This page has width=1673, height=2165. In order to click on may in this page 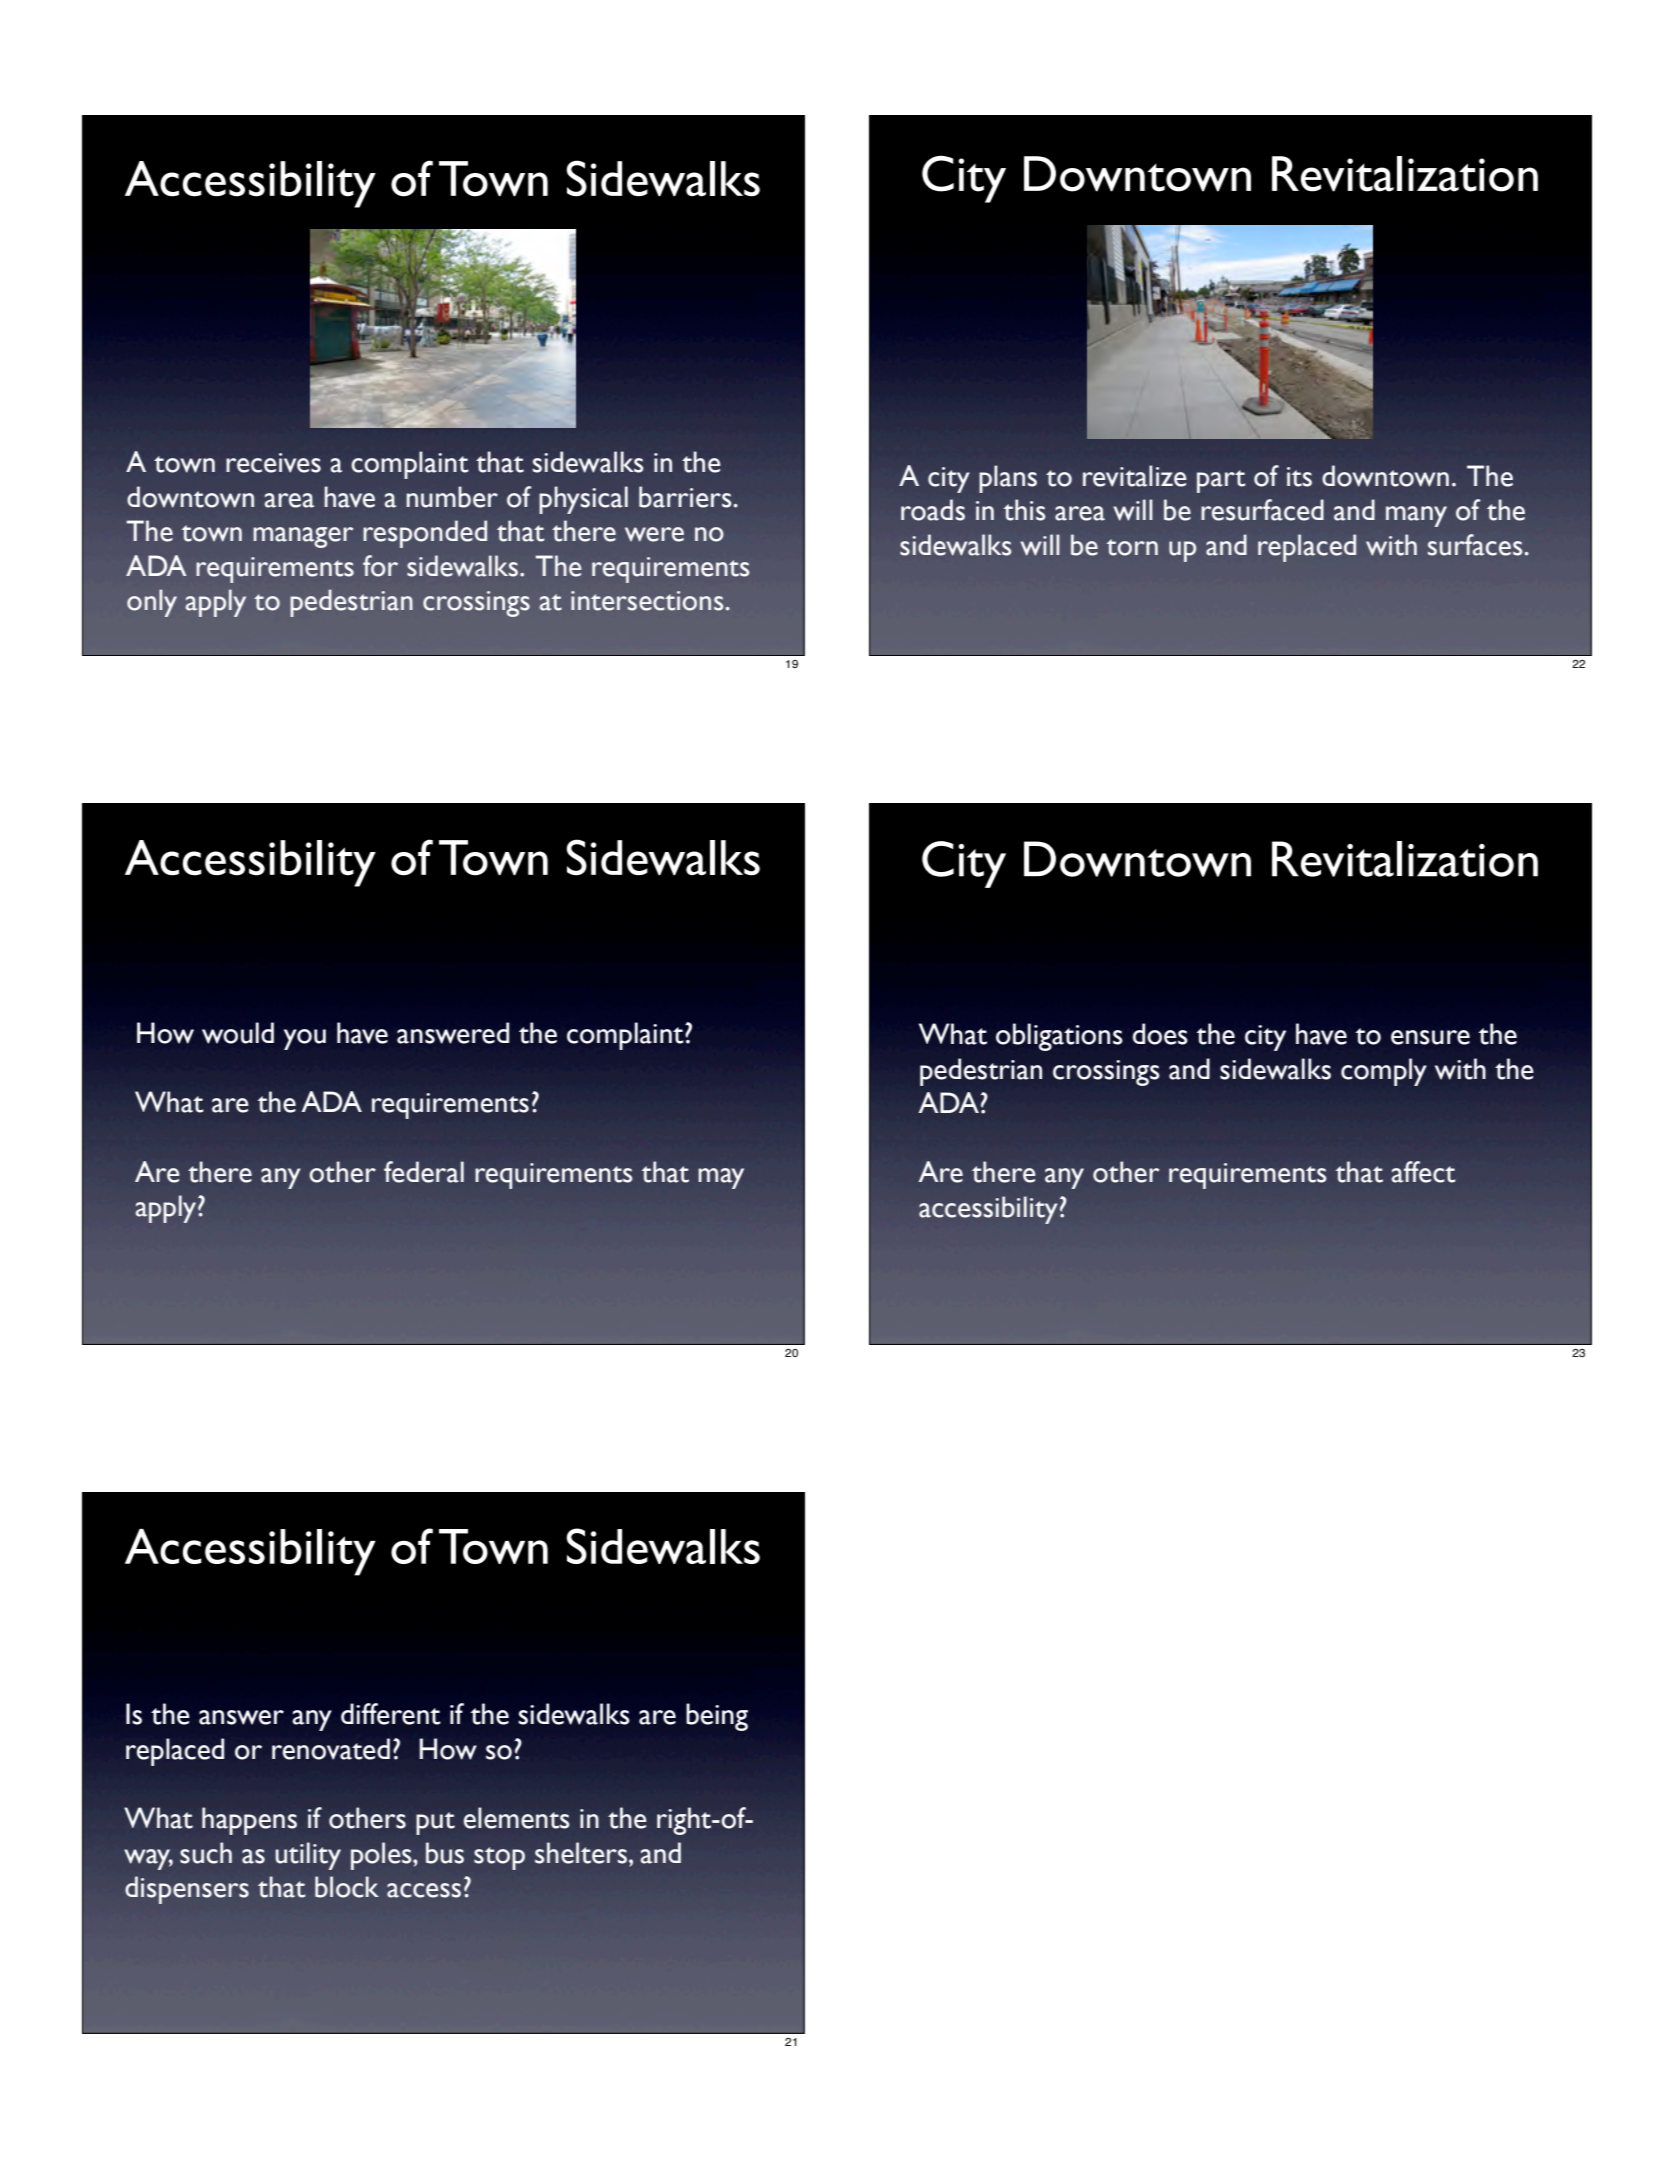, I will do `click(721, 1178)`.
